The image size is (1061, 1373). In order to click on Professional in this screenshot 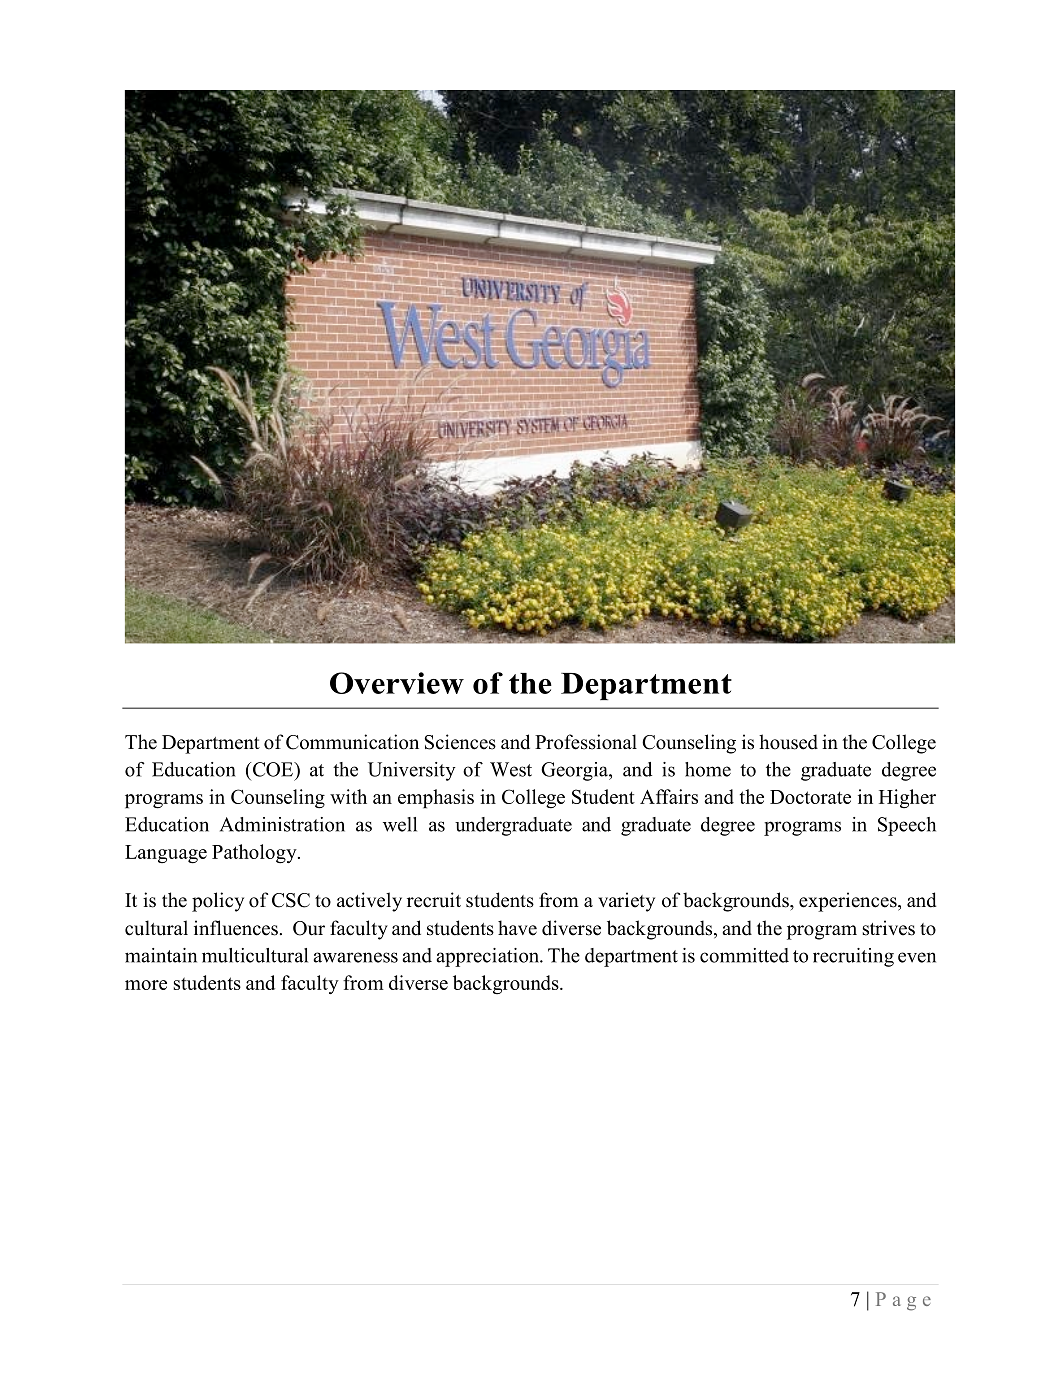, I will do `click(586, 742)`.
